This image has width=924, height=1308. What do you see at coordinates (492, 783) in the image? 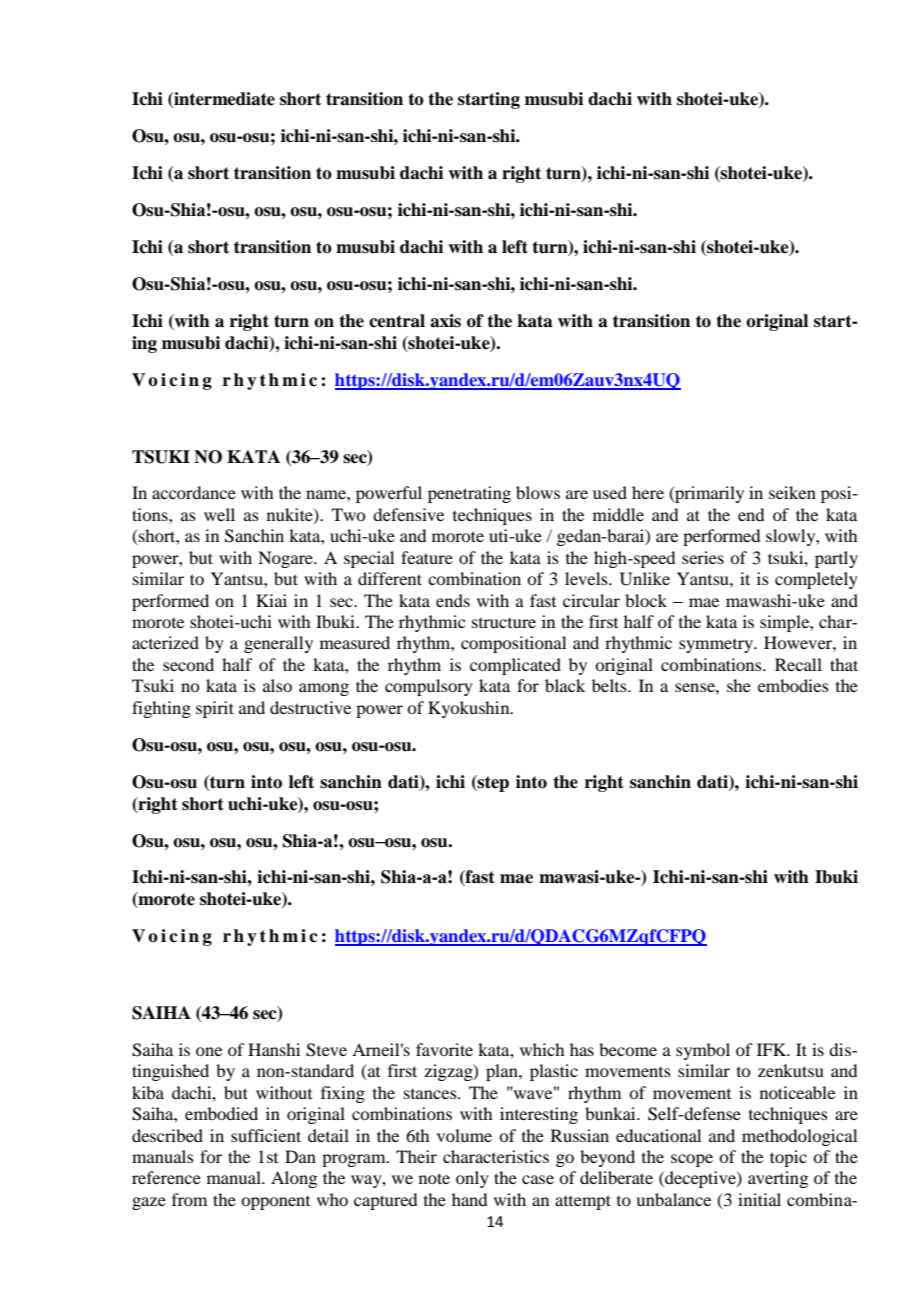
I see `step` at bounding box center [492, 783].
